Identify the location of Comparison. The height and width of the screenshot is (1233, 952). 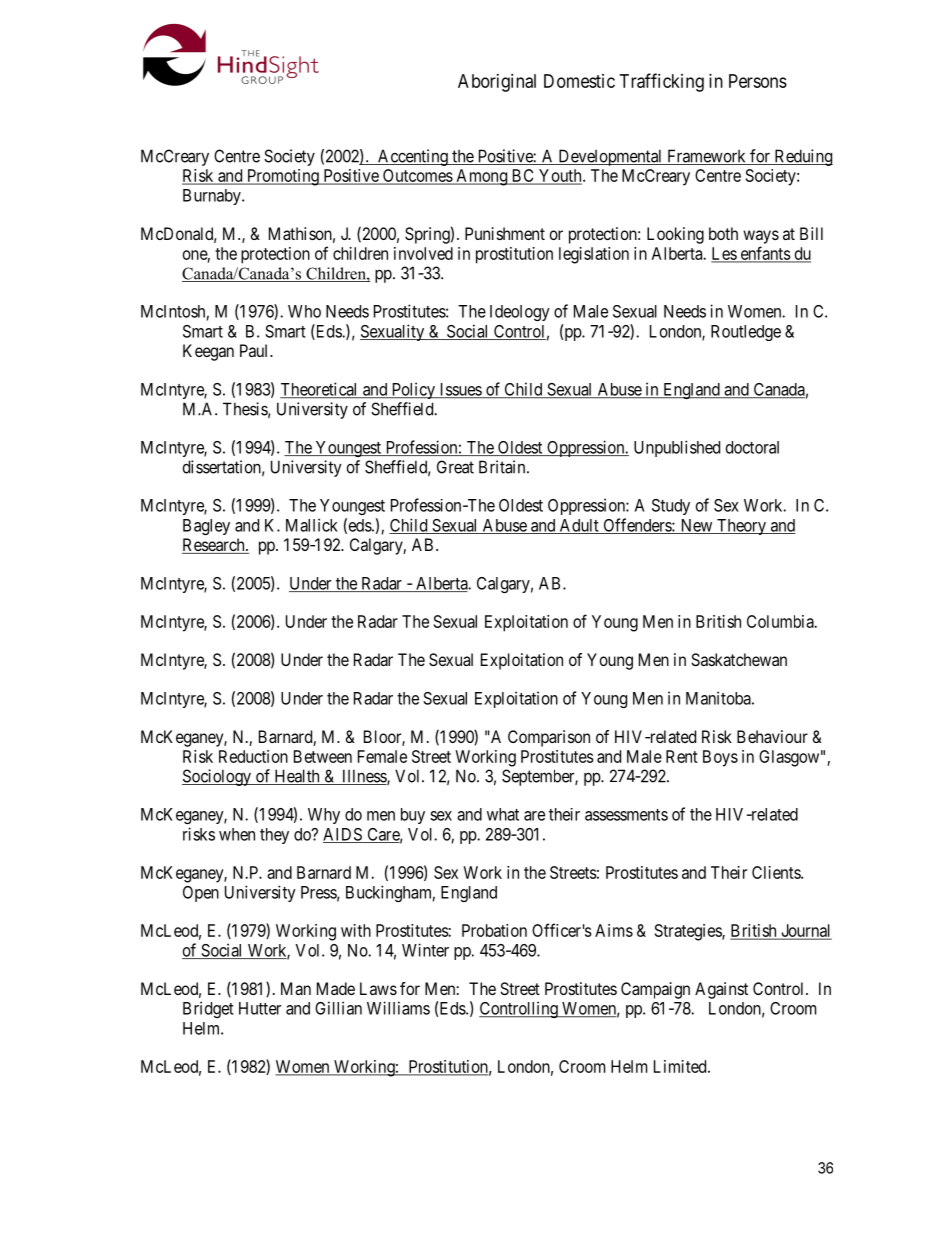
(549, 738).
